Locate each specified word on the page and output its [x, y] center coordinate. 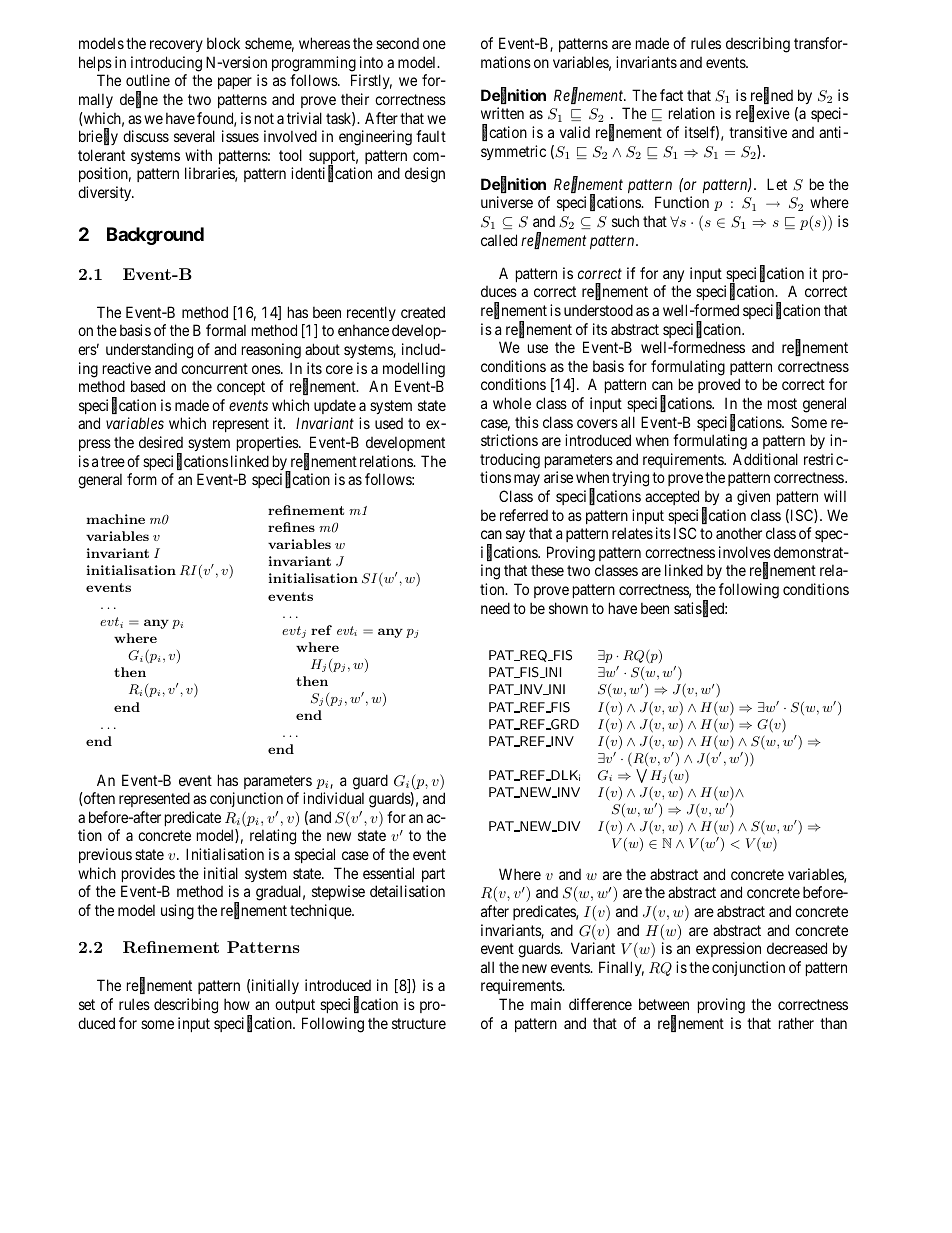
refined [772, 96]
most [782, 403]
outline [148, 80]
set [87, 1004]
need [495, 608]
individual [333, 798]
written [502, 113]
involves [745, 552]
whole [512, 403]
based [148, 386]
